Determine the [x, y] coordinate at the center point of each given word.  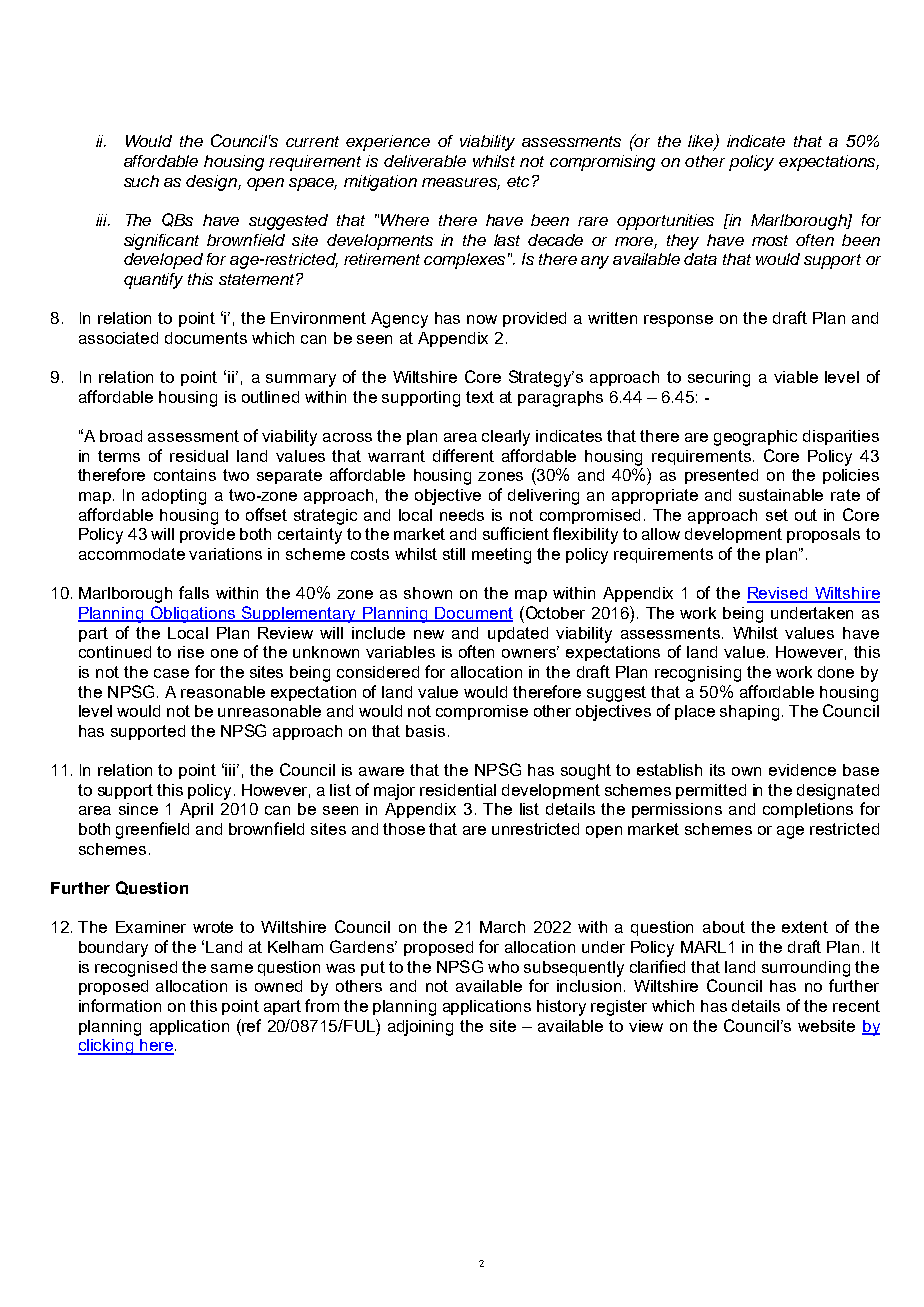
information [120, 1005]
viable [796, 377]
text [480, 397]
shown [428, 593]
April [196, 810]
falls [194, 592]
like [702, 142]
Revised [778, 594]
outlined [270, 397]
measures [461, 183]
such [141, 181]
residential [458, 790]
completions [808, 810]
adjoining [420, 1028]
